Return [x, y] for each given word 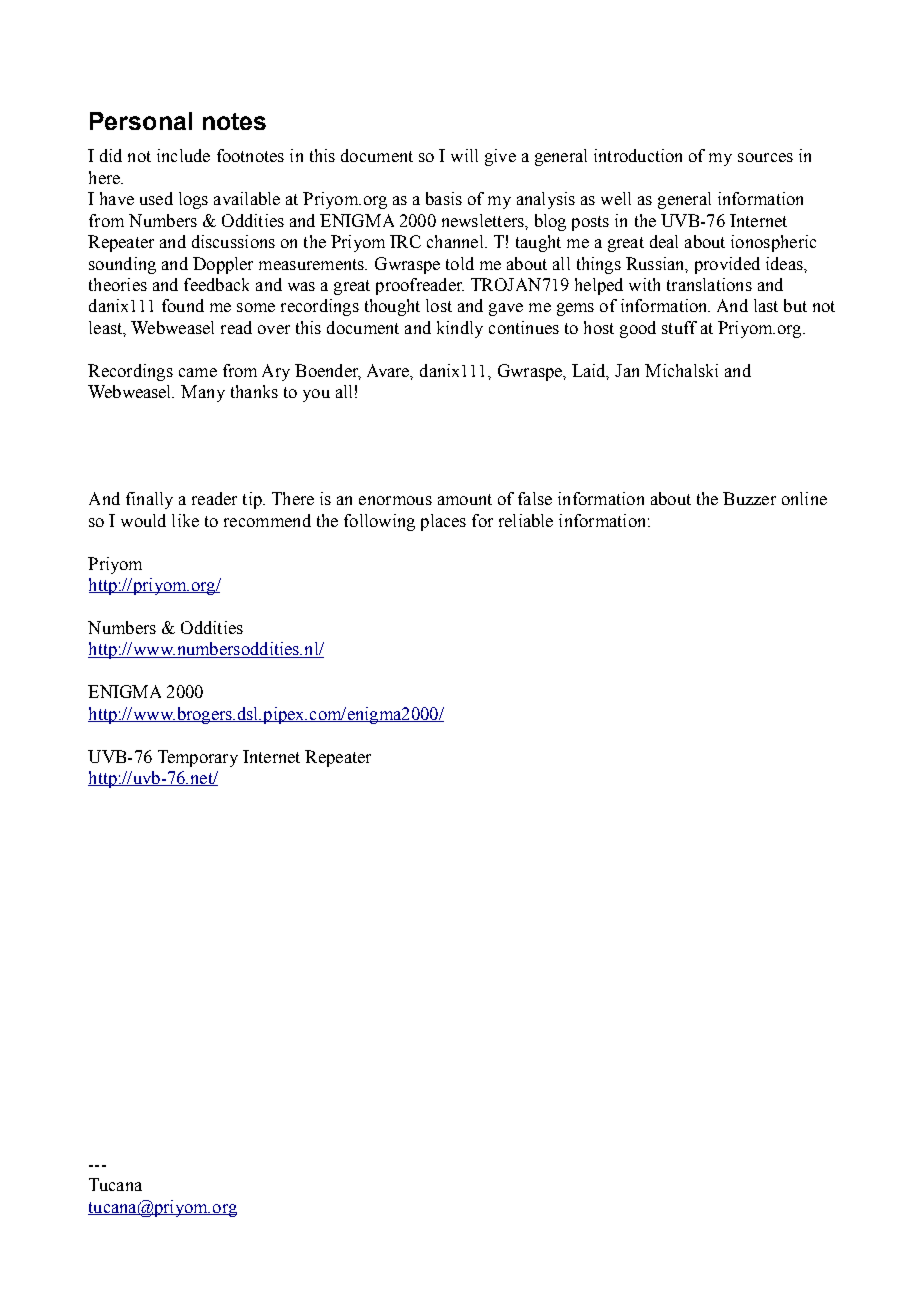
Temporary [198, 758]
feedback [216, 284]
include [183, 155]
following [379, 522]
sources [765, 157]
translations [709, 284]
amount [465, 499]
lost [439, 305]
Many [203, 393]
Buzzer [749, 498]
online [804, 498]
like [185, 520]
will [464, 155]
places [443, 522]
